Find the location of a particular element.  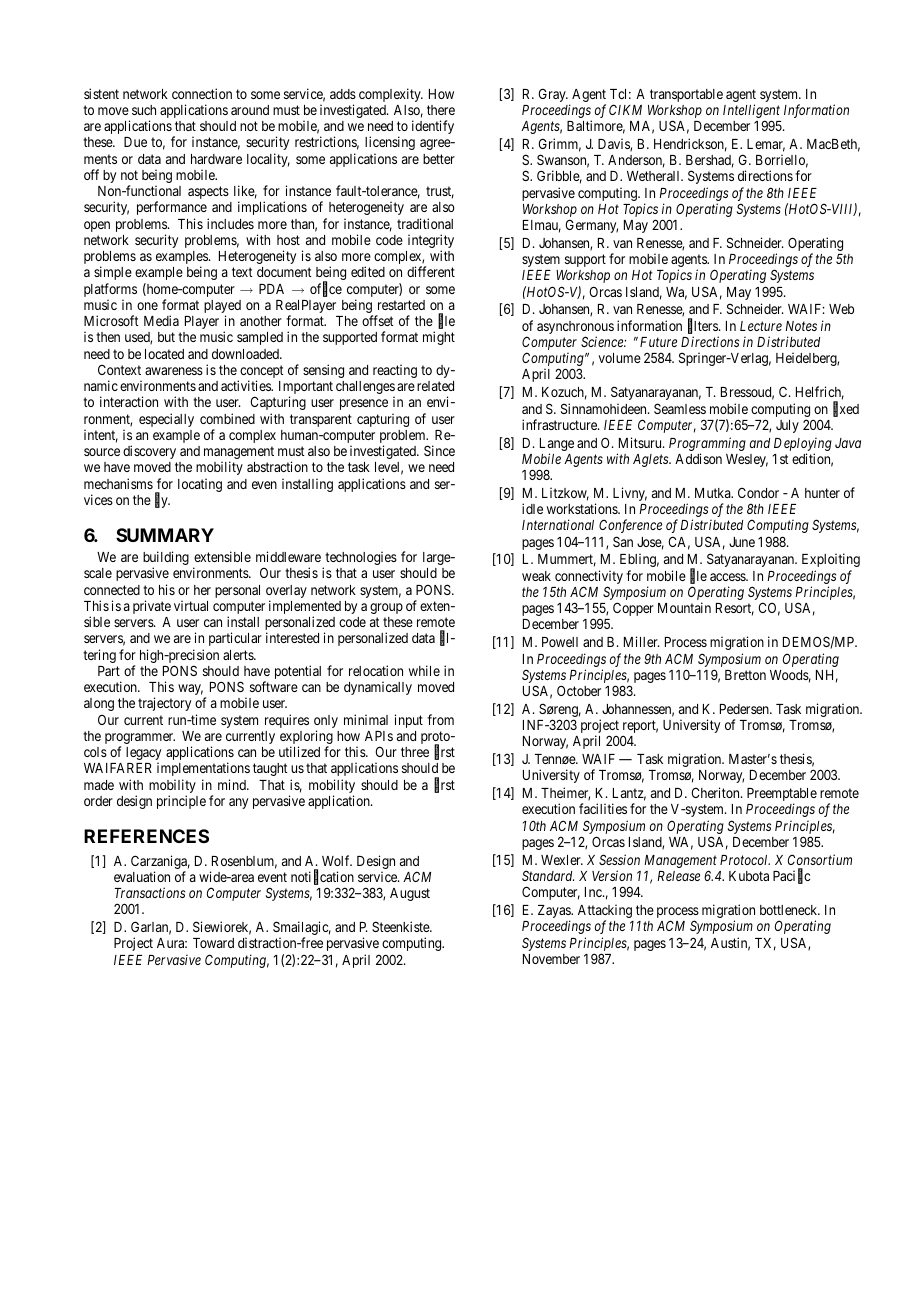

idle is located at coordinates (532, 508).
